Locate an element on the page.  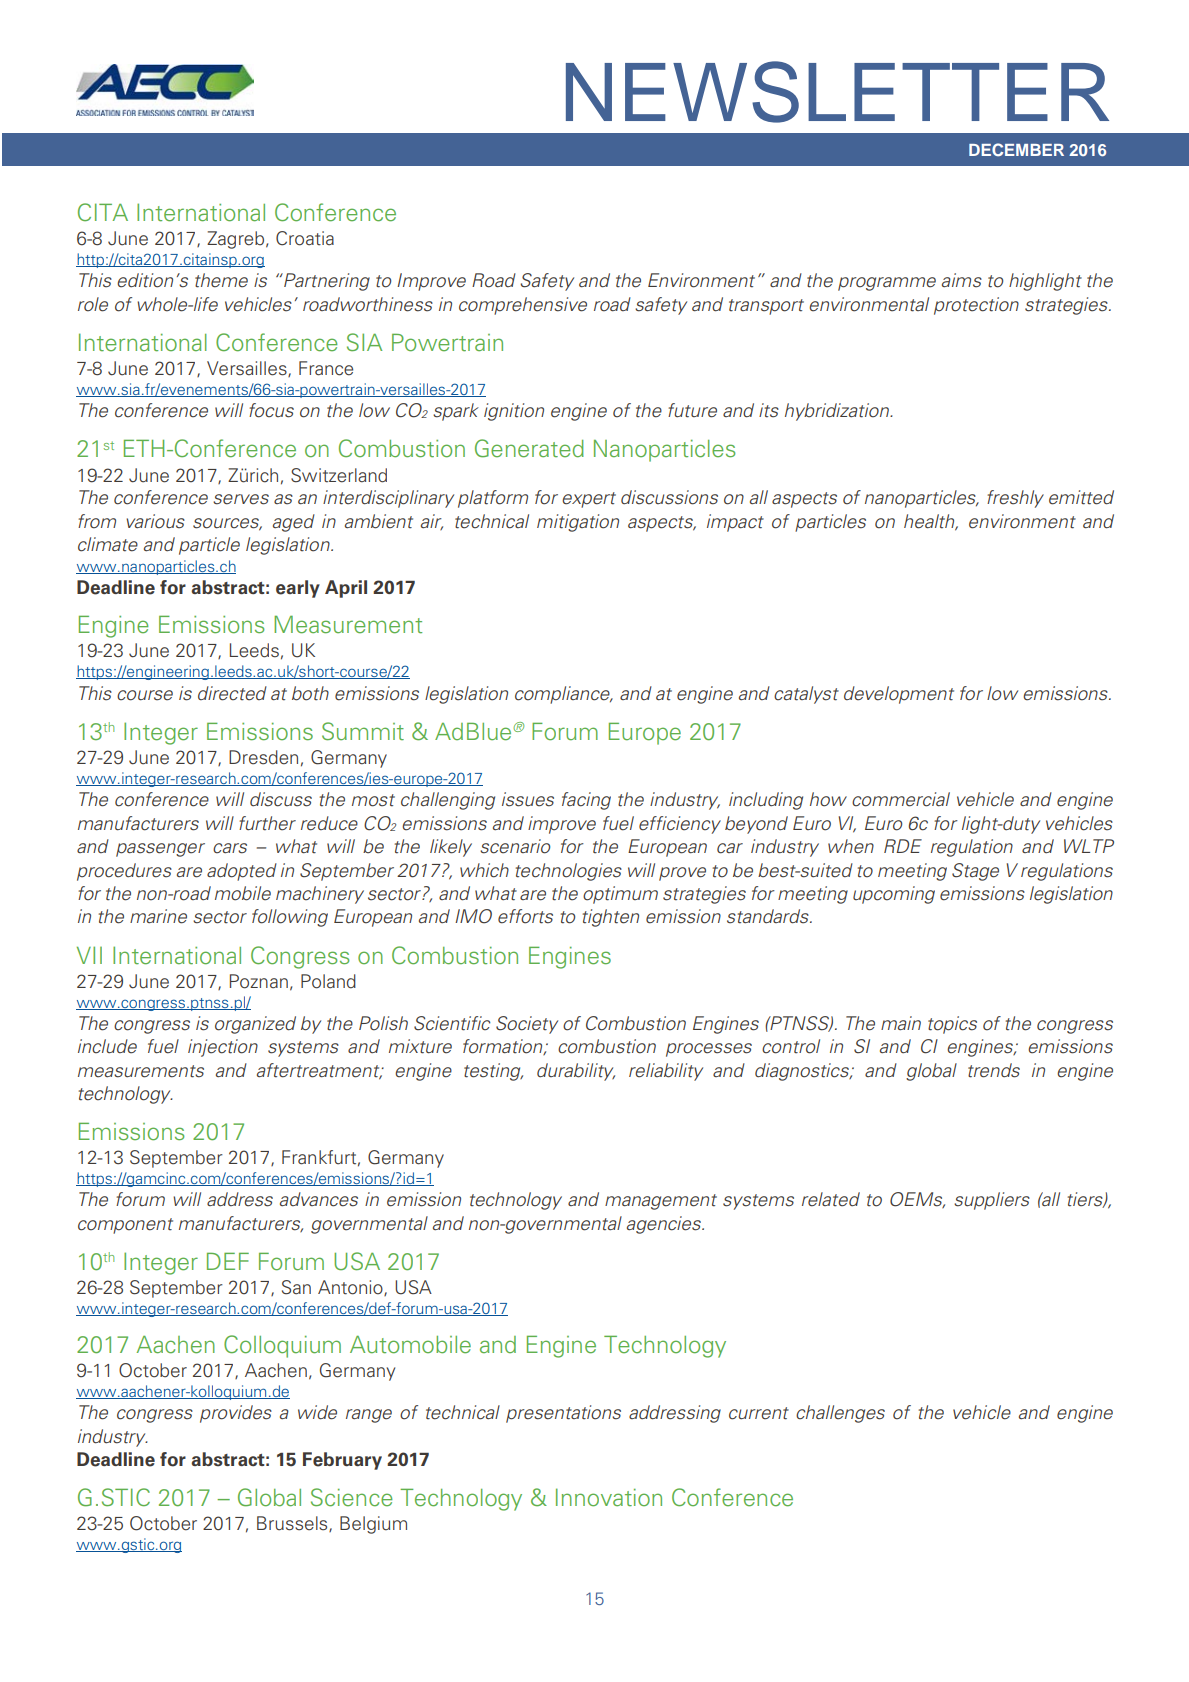
expert is located at coordinates (589, 500).
